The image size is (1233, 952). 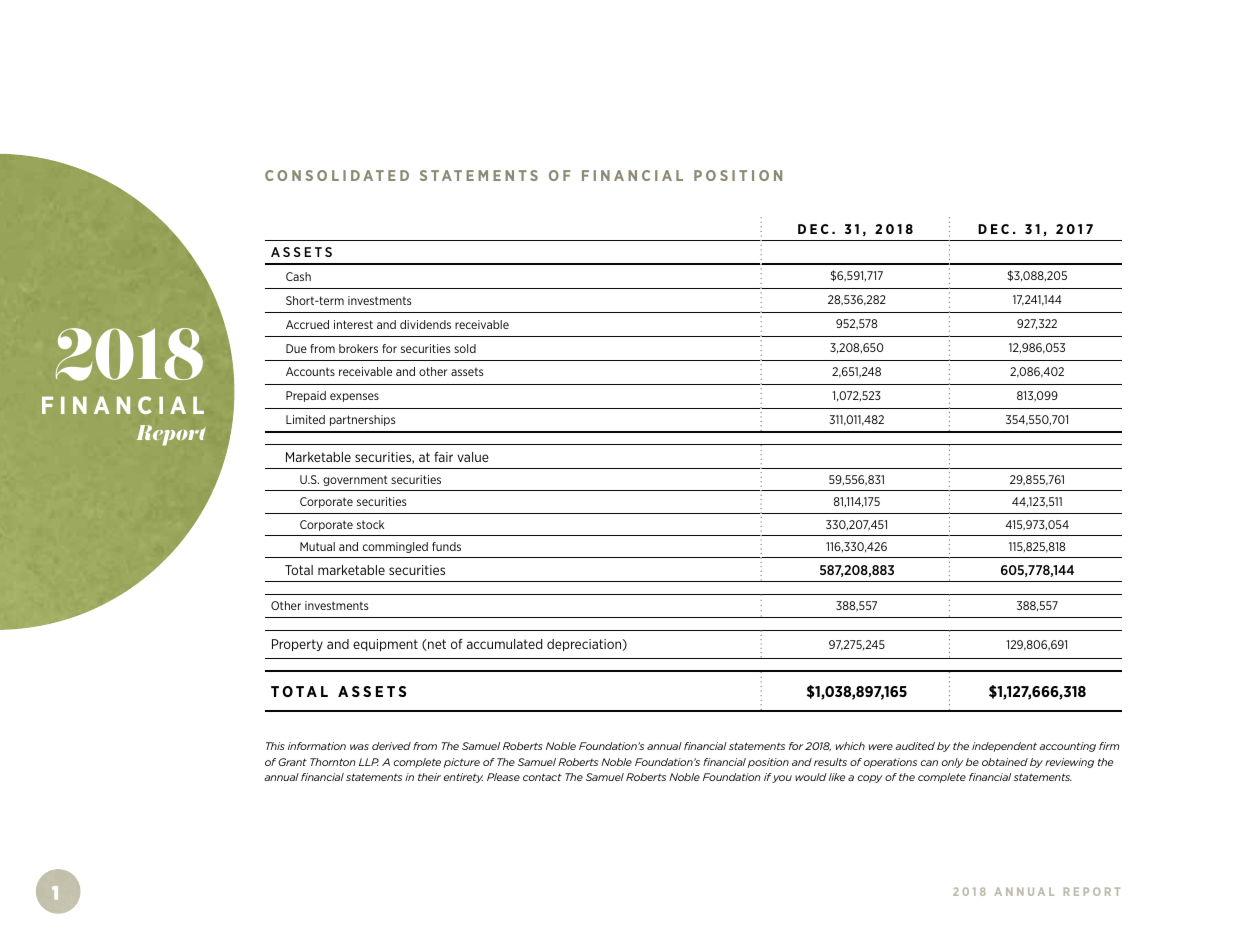 What do you see at coordinates (465, 348) in the screenshot?
I see `sold` at bounding box center [465, 348].
